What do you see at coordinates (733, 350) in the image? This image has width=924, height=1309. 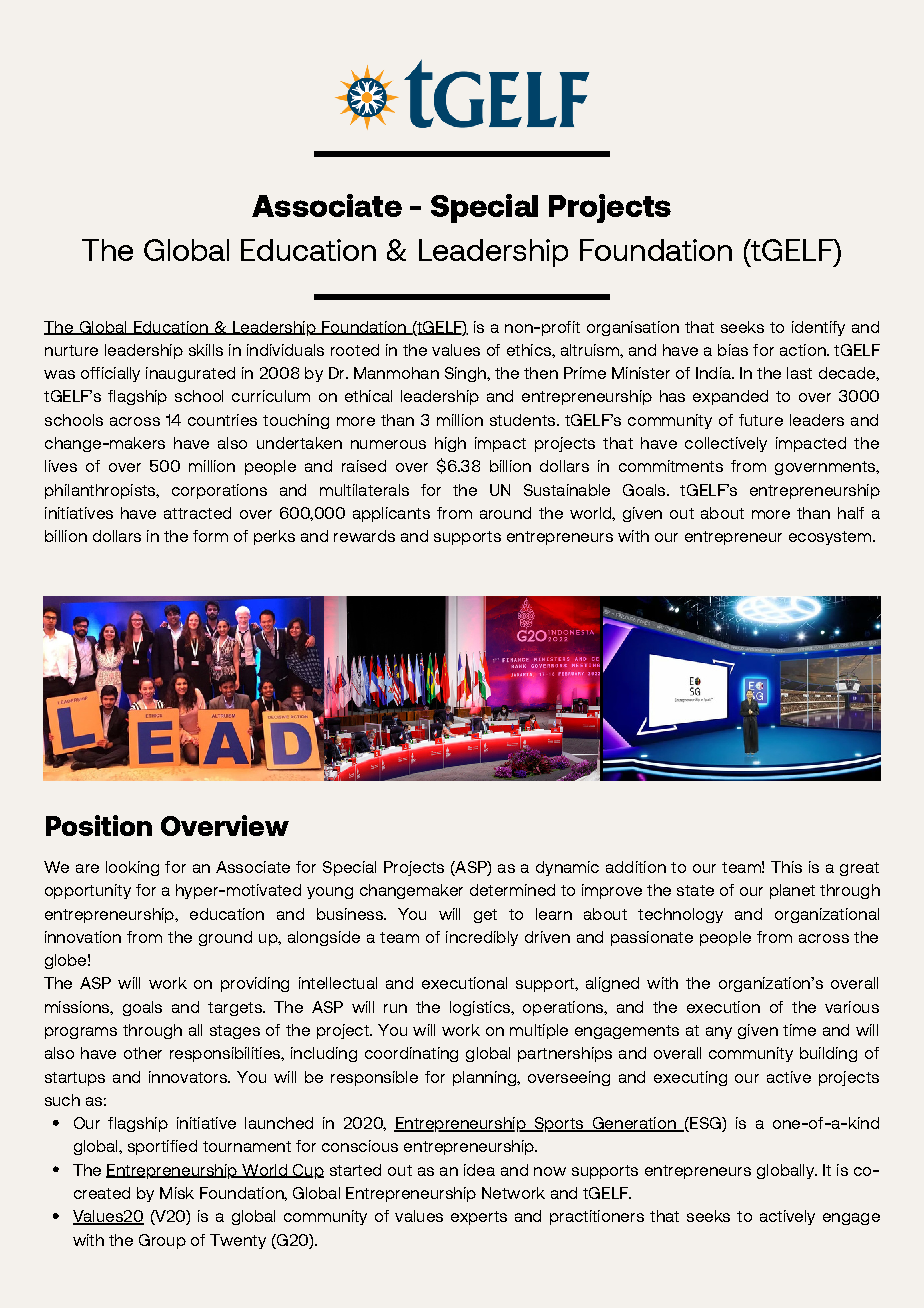 I see `bias` at bounding box center [733, 350].
